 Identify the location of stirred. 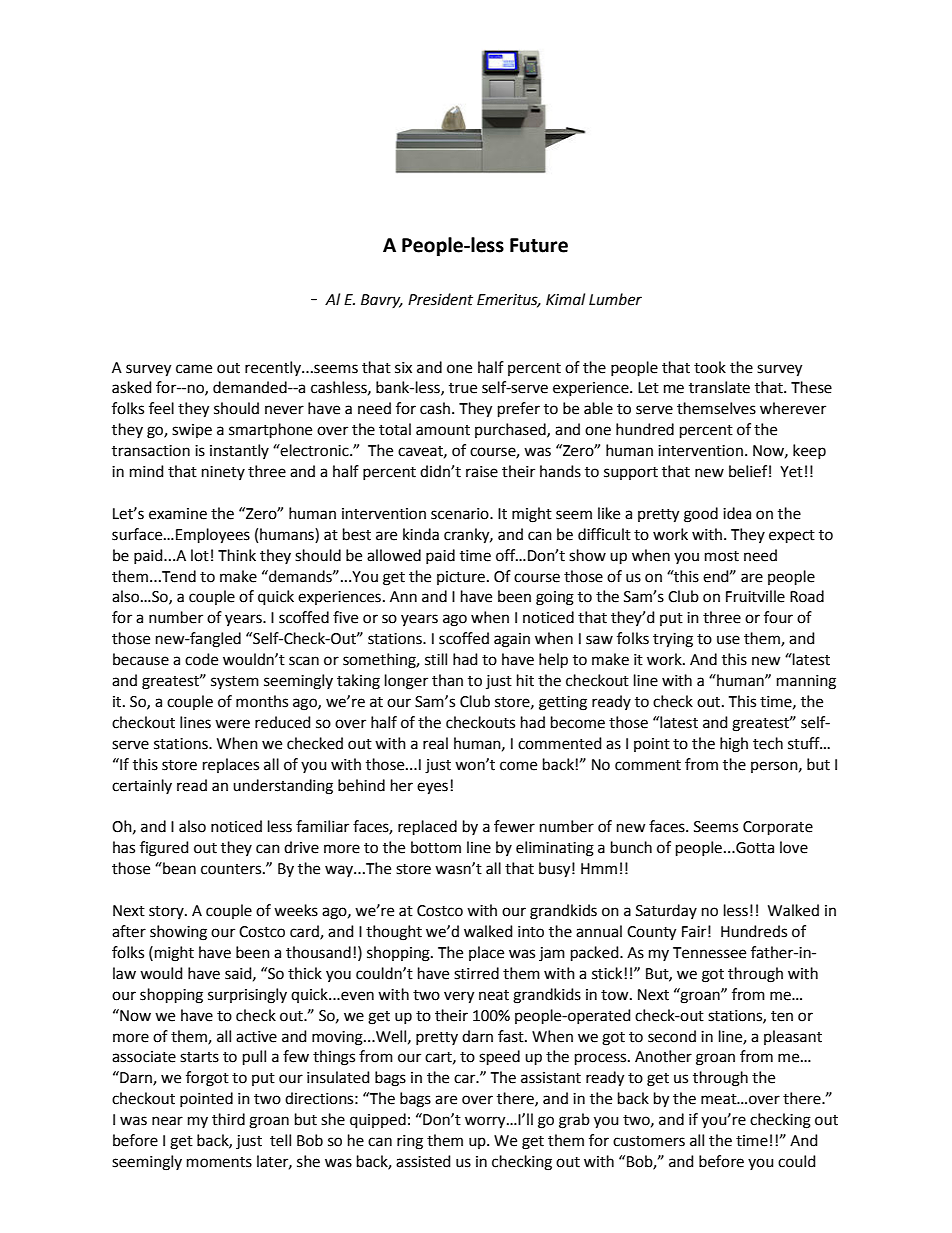
(476, 973).
